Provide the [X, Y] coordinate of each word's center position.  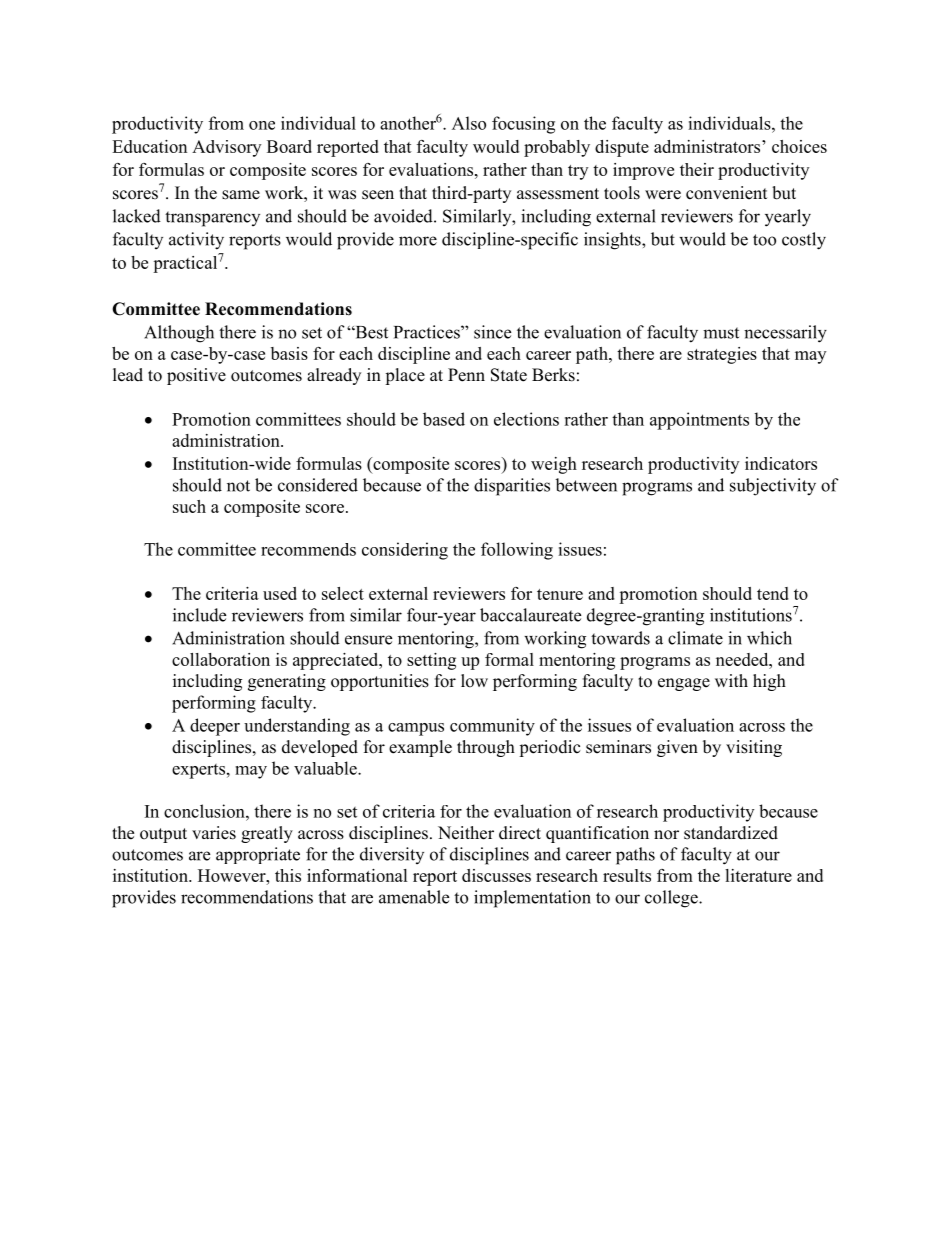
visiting [754, 748]
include [199, 615]
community [492, 727]
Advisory [226, 148]
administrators [707, 146]
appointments [699, 421]
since [492, 332]
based [444, 419]
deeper [215, 727]
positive [196, 376]
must [721, 333]
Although [179, 334]
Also [469, 123]
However [233, 875]
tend [773, 593]
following [517, 551]
